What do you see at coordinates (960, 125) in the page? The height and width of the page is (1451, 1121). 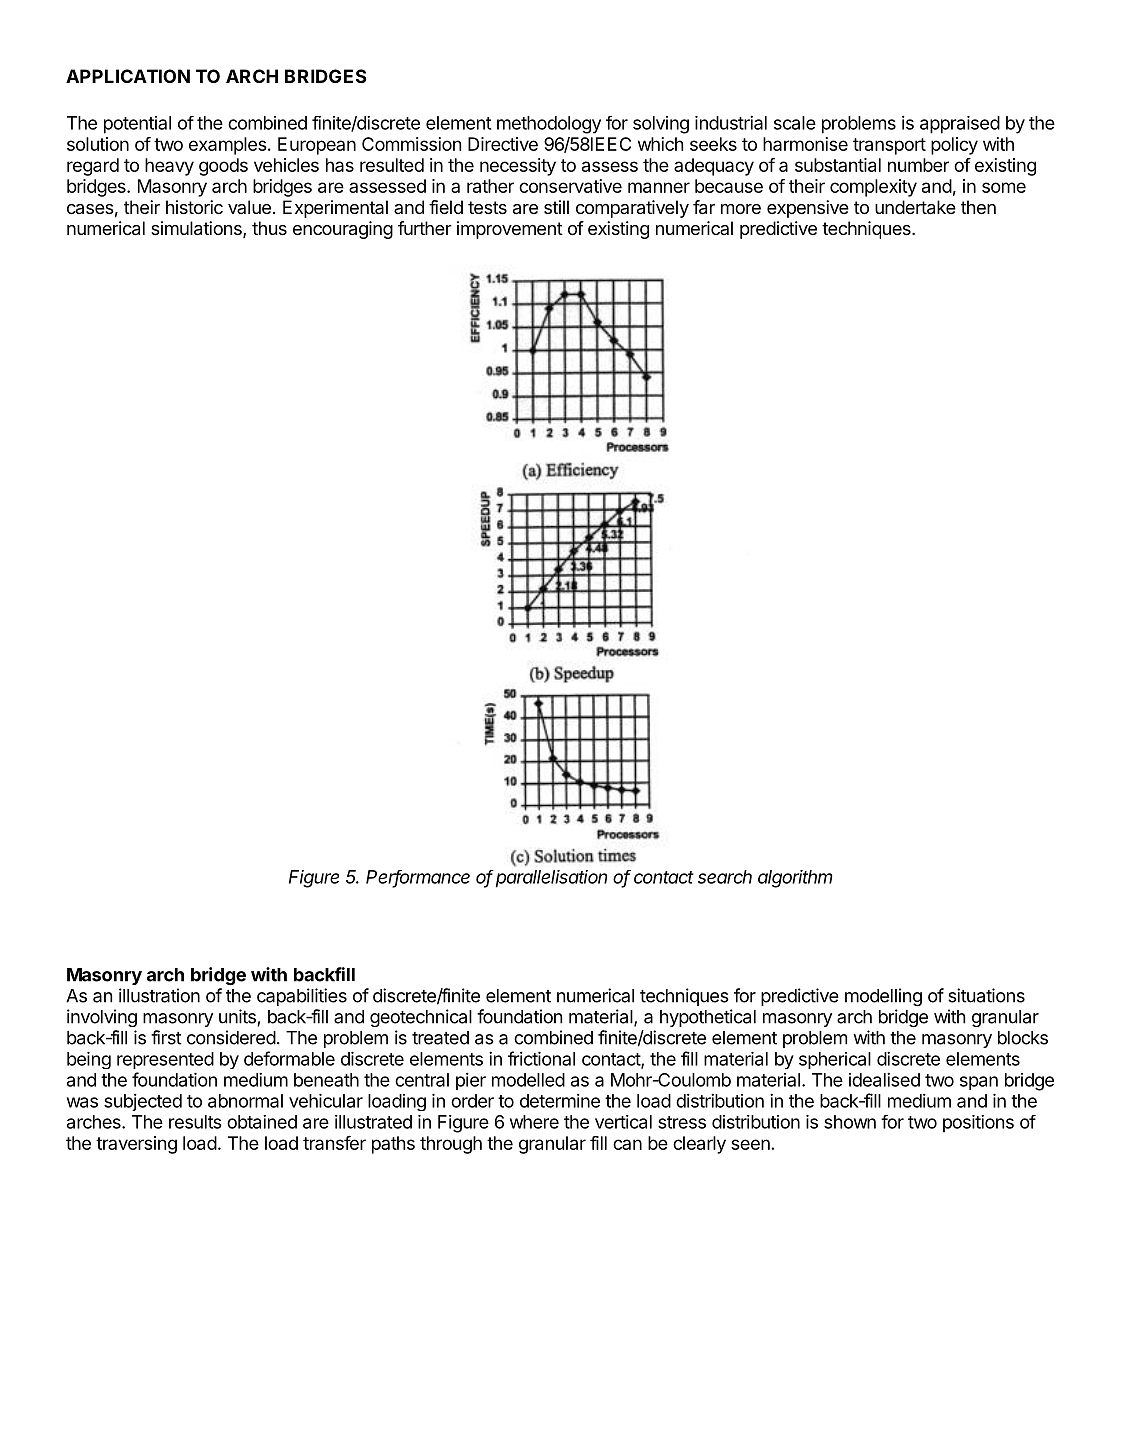 I see `appraised` at bounding box center [960, 125].
